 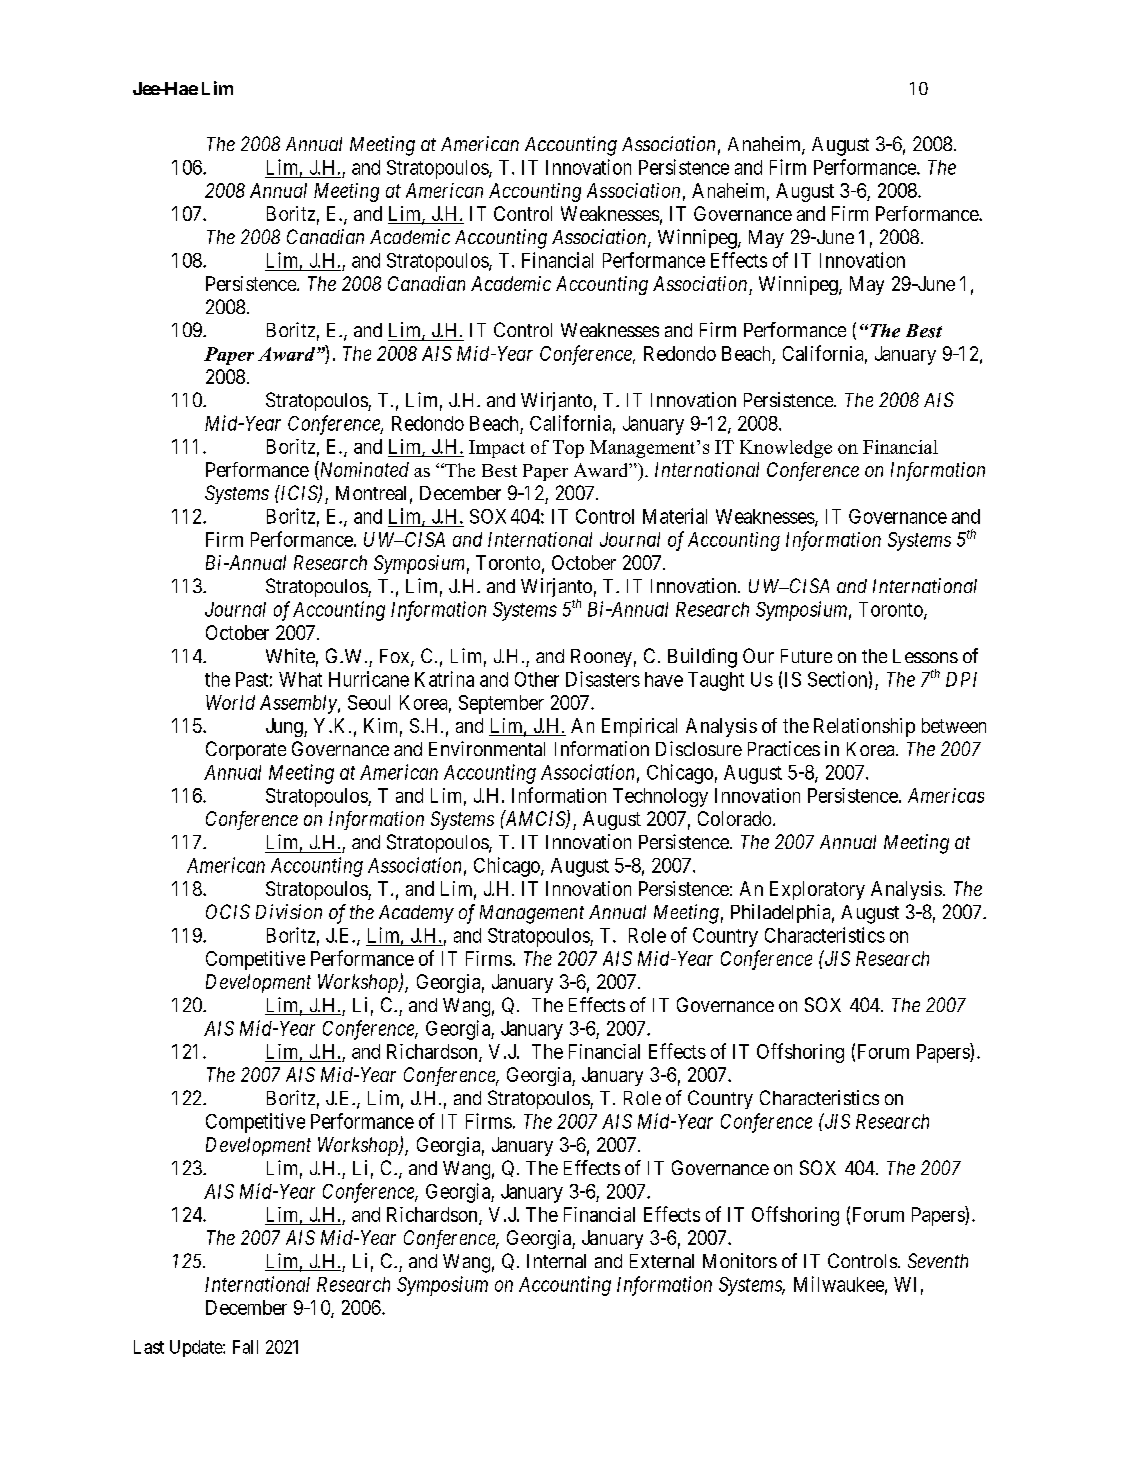 I want to click on Knowledge, so click(x=786, y=449).
